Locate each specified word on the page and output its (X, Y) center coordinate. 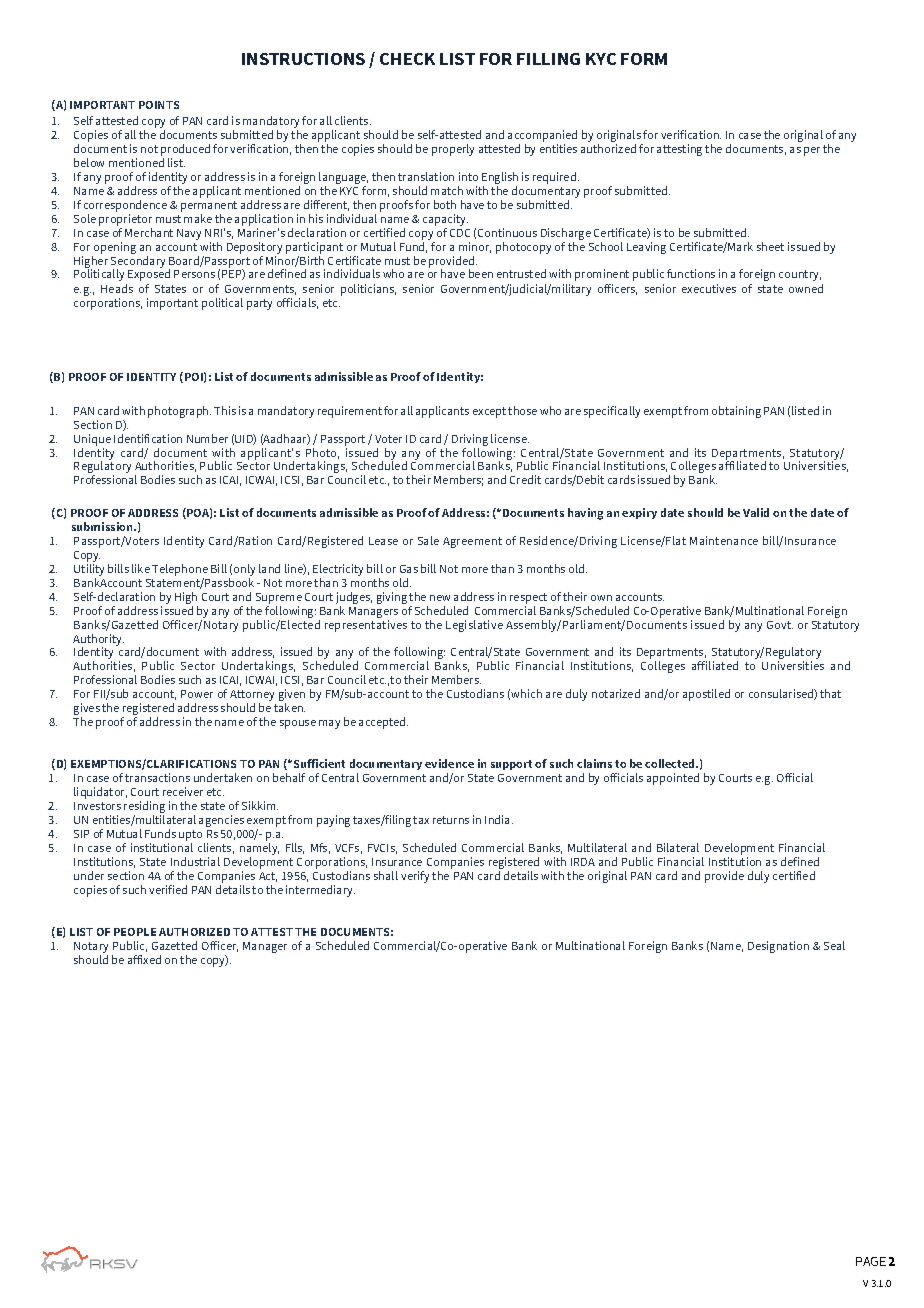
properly (453, 150)
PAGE (871, 1261)
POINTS (159, 105)
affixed (144, 959)
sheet (770, 246)
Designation (778, 947)
